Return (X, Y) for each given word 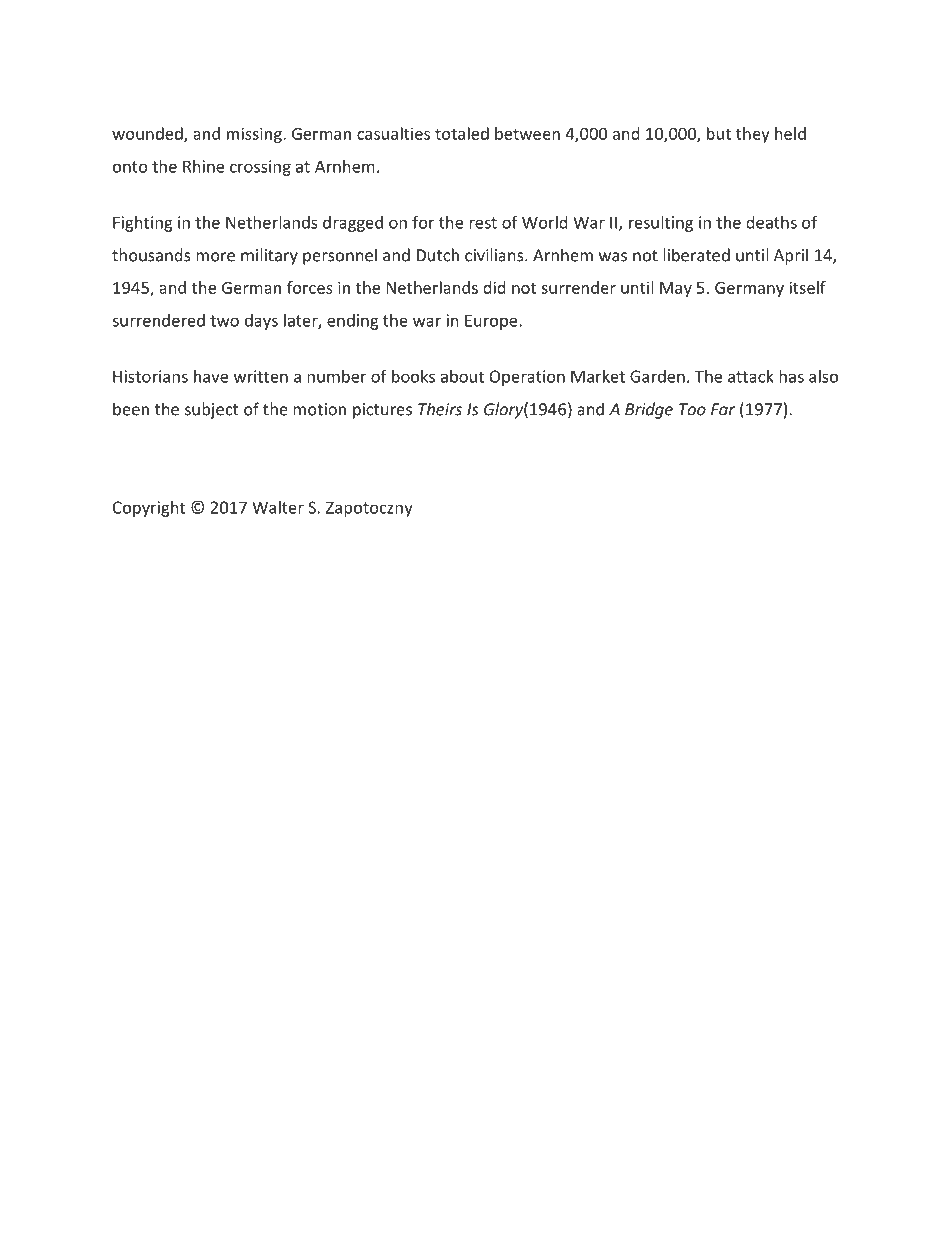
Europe (492, 322)
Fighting (143, 224)
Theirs (440, 409)
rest (483, 223)
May (676, 289)
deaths (771, 222)
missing (255, 135)
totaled (462, 133)
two (224, 321)
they (753, 135)
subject (211, 410)
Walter (278, 507)
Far (723, 409)
